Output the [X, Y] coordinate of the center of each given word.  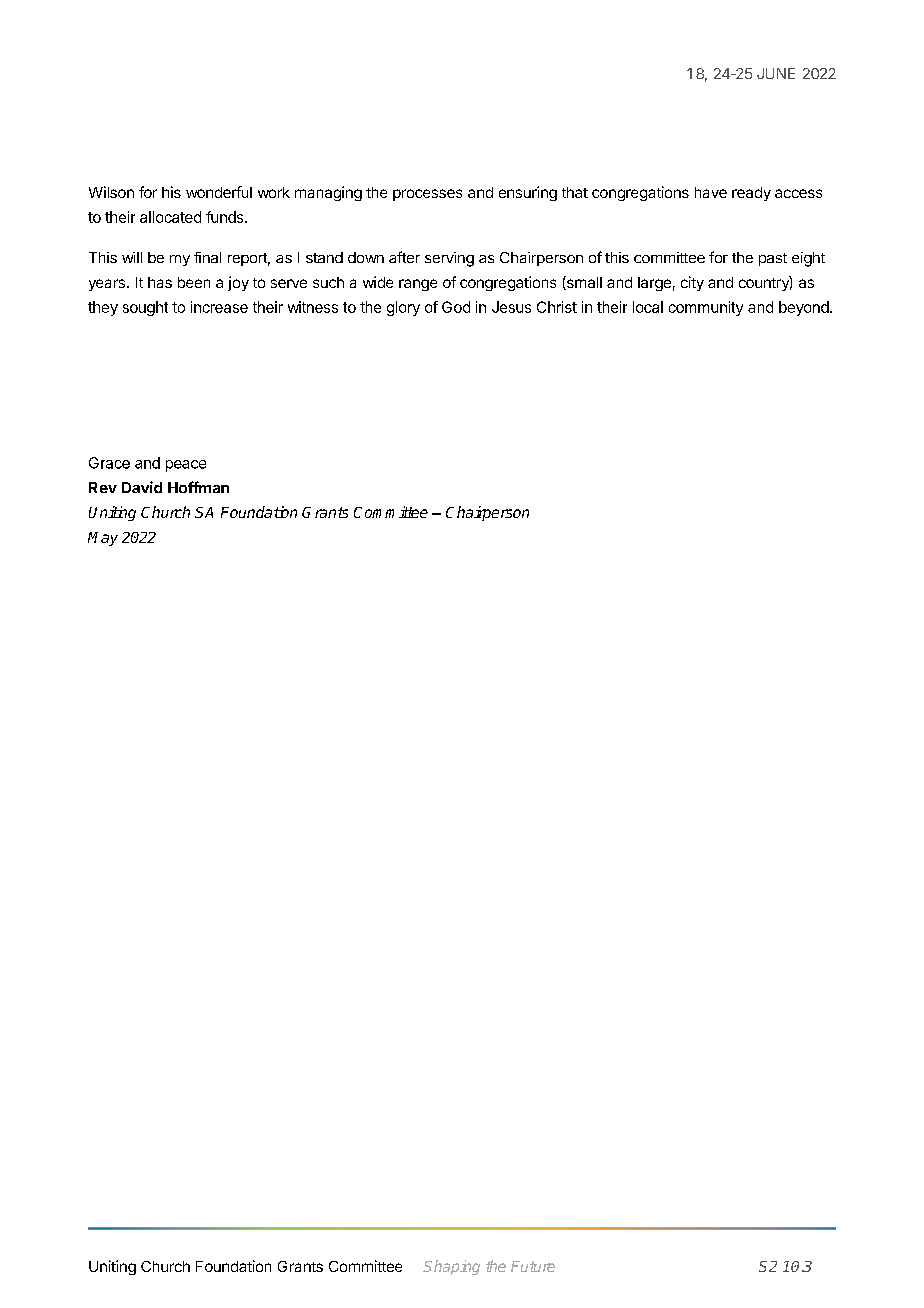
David [142, 487]
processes [427, 195]
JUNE [776, 73]
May [103, 539]
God [456, 307]
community [706, 308]
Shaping [451, 1267]
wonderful [219, 192]
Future [533, 1266]
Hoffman [198, 487]
